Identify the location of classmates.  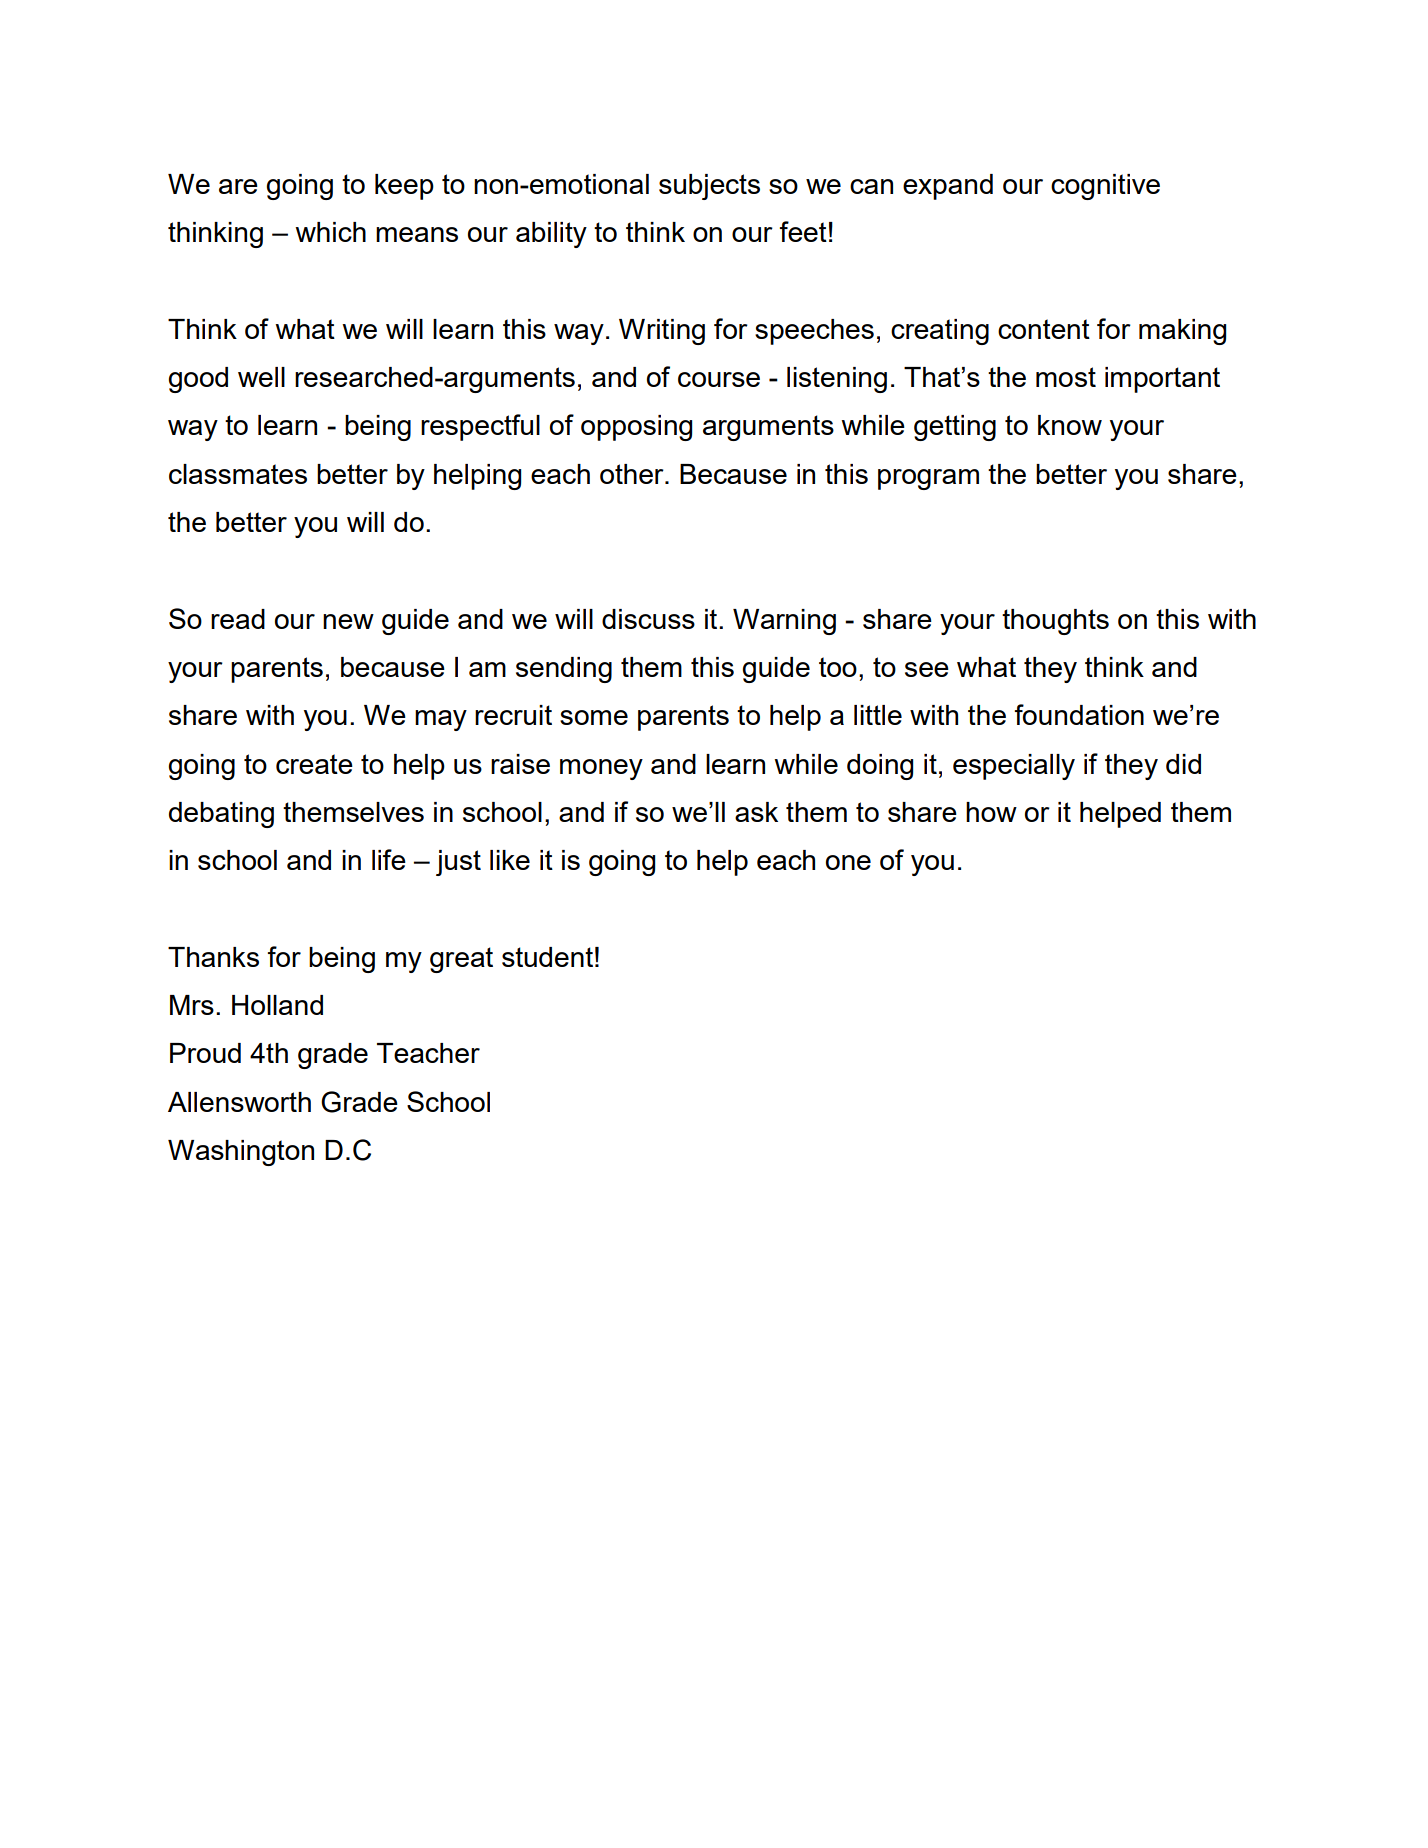
(238, 474).
